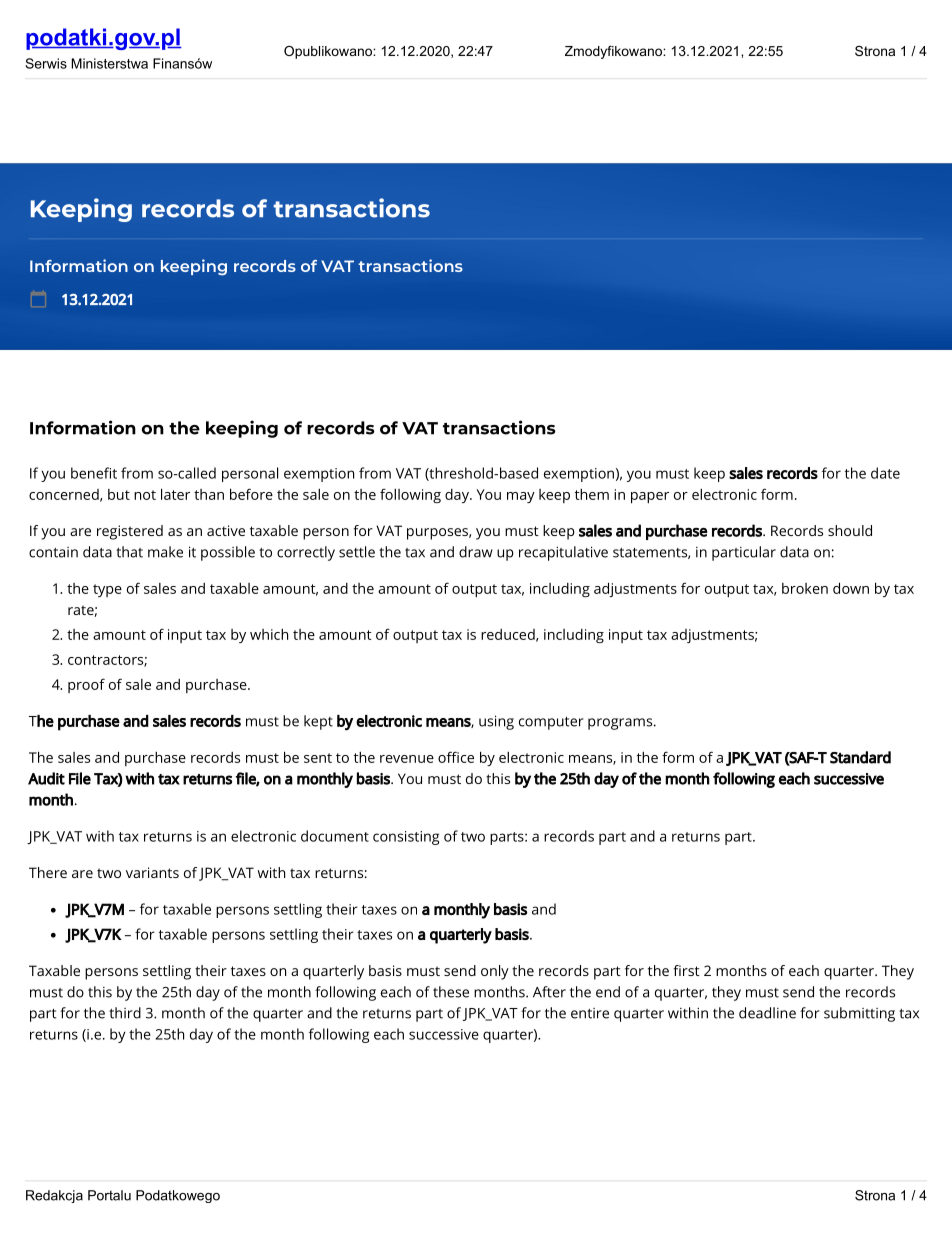  Describe the element at coordinates (107, 590) in the document. I see `type` at that location.
